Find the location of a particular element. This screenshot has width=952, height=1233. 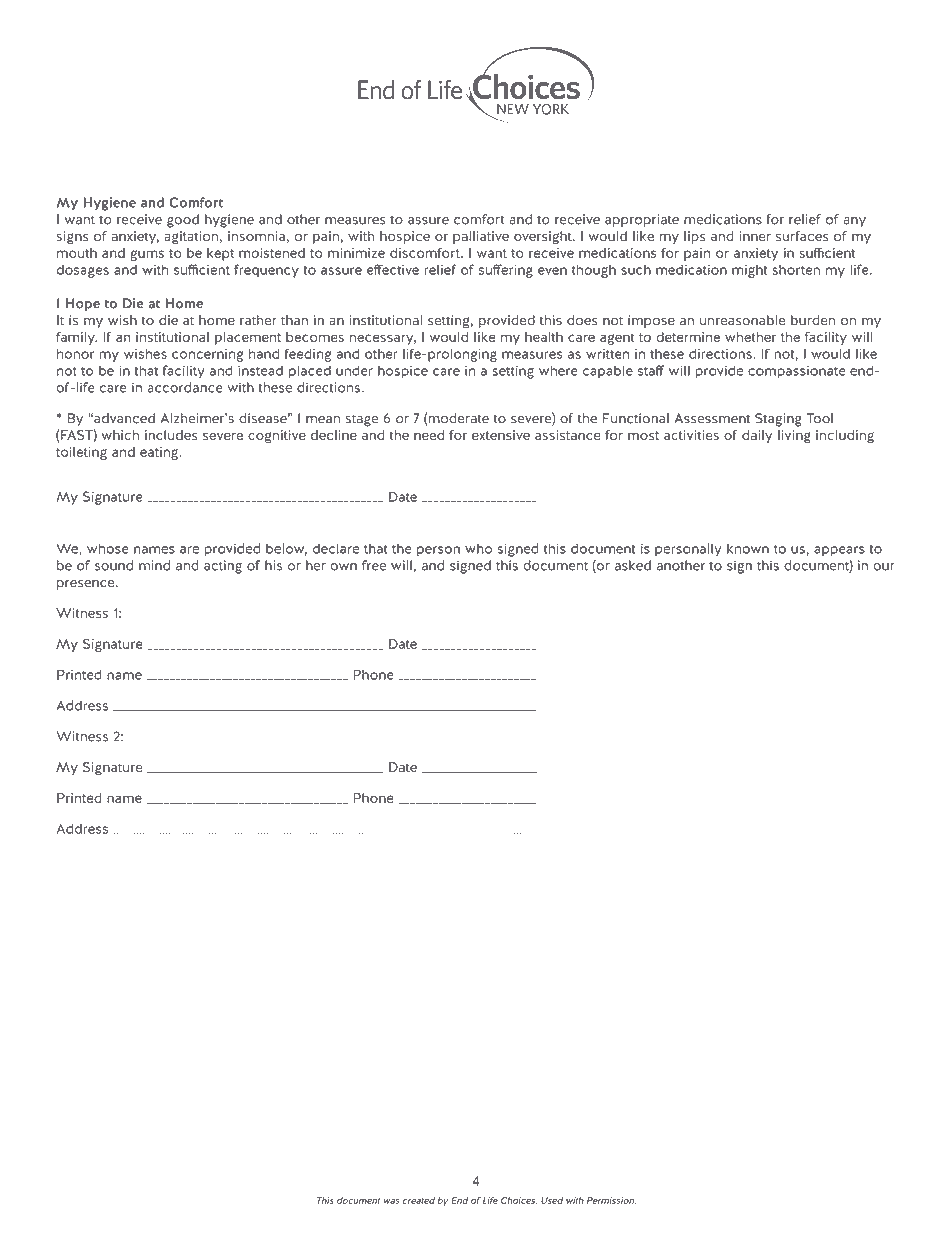

does is located at coordinates (582, 320).
